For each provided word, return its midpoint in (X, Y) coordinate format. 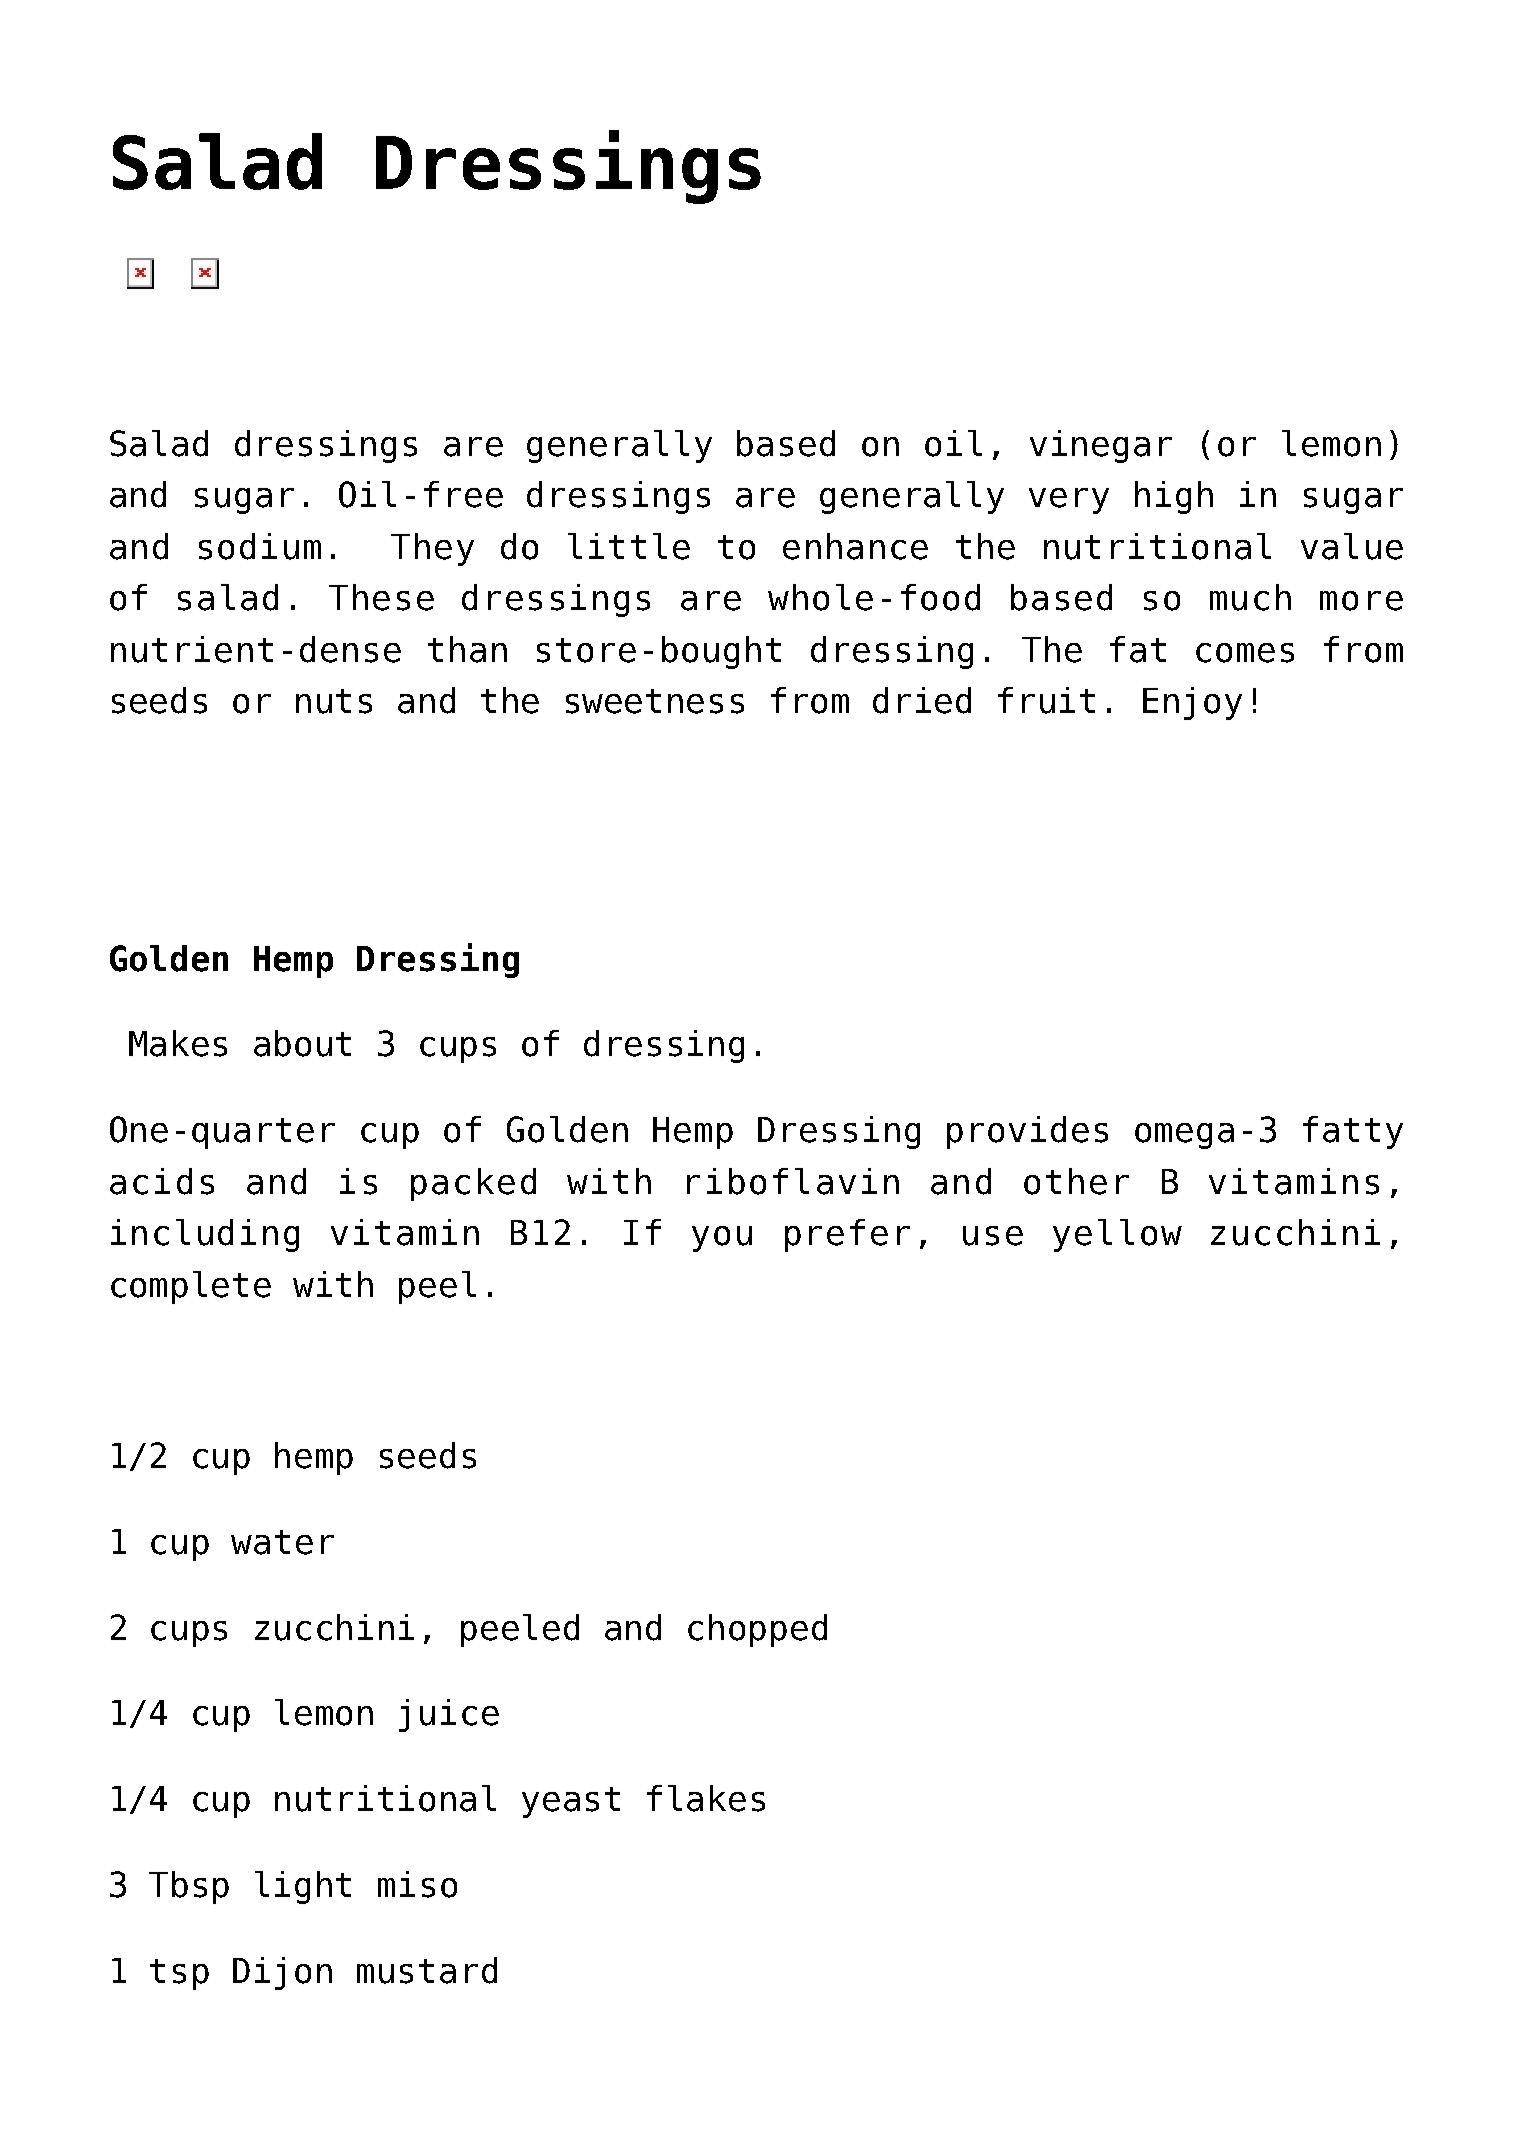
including (205, 1235)
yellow (1117, 1235)
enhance (855, 546)
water (282, 1542)
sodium (260, 546)
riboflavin (793, 1181)
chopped (757, 1630)
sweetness (655, 701)
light (303, 1887)
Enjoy (1192, 703)
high (1174, 497)
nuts (334, 701)
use (993, 1236)
